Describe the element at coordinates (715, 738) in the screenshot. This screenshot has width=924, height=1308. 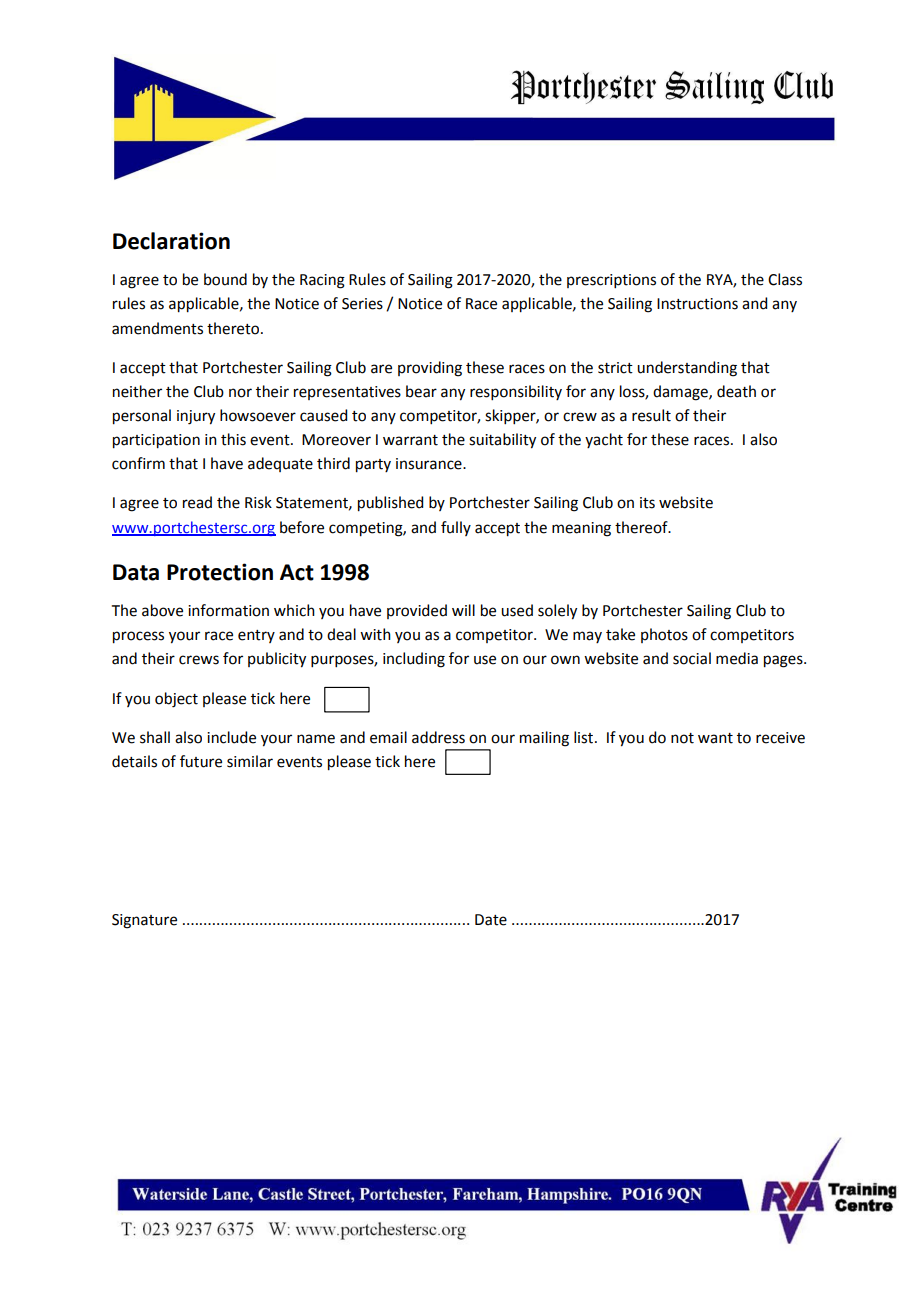
I see `want` at that location.
